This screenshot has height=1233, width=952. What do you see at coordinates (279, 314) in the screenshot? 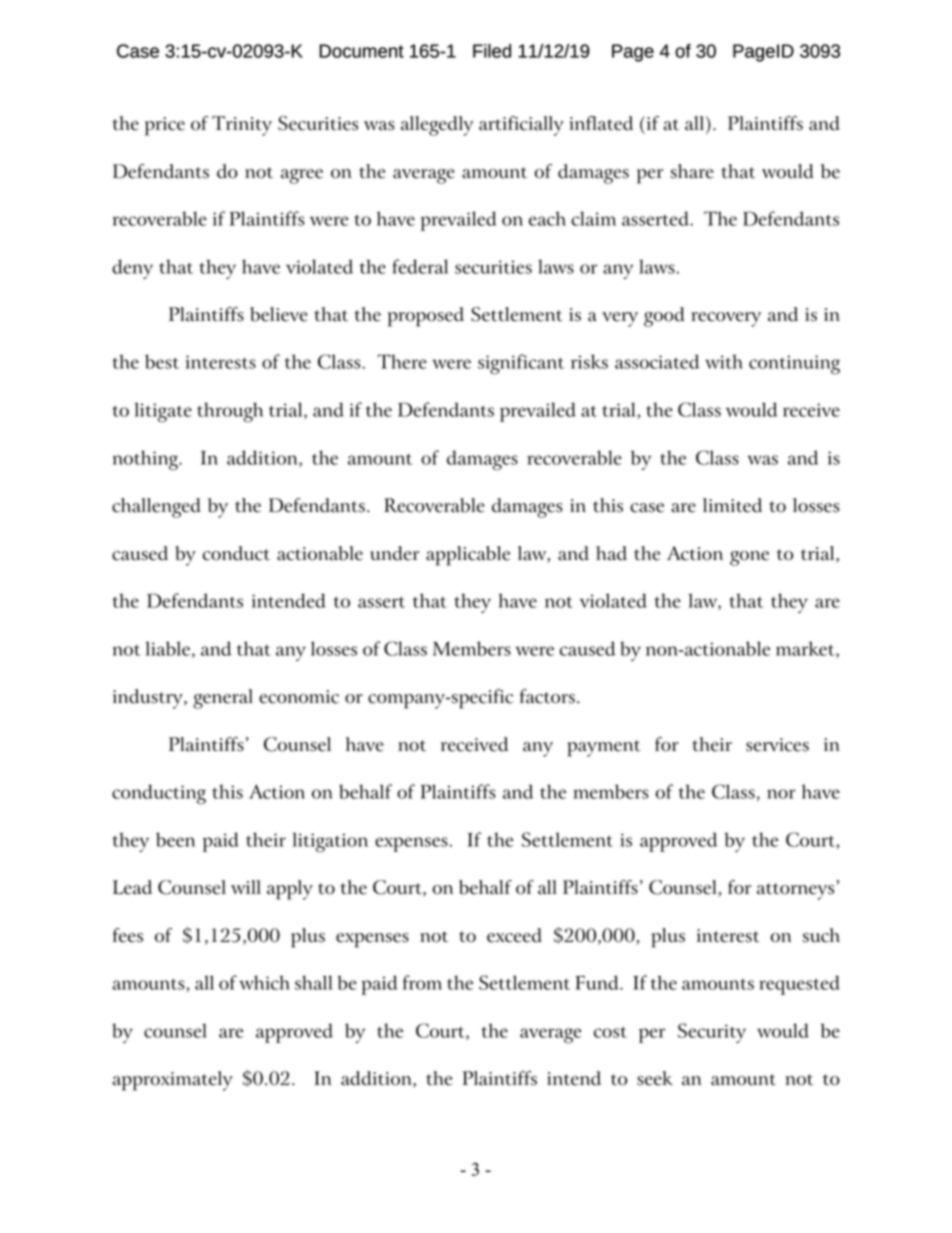
I see `believe` at bounding box center [279, 314].
